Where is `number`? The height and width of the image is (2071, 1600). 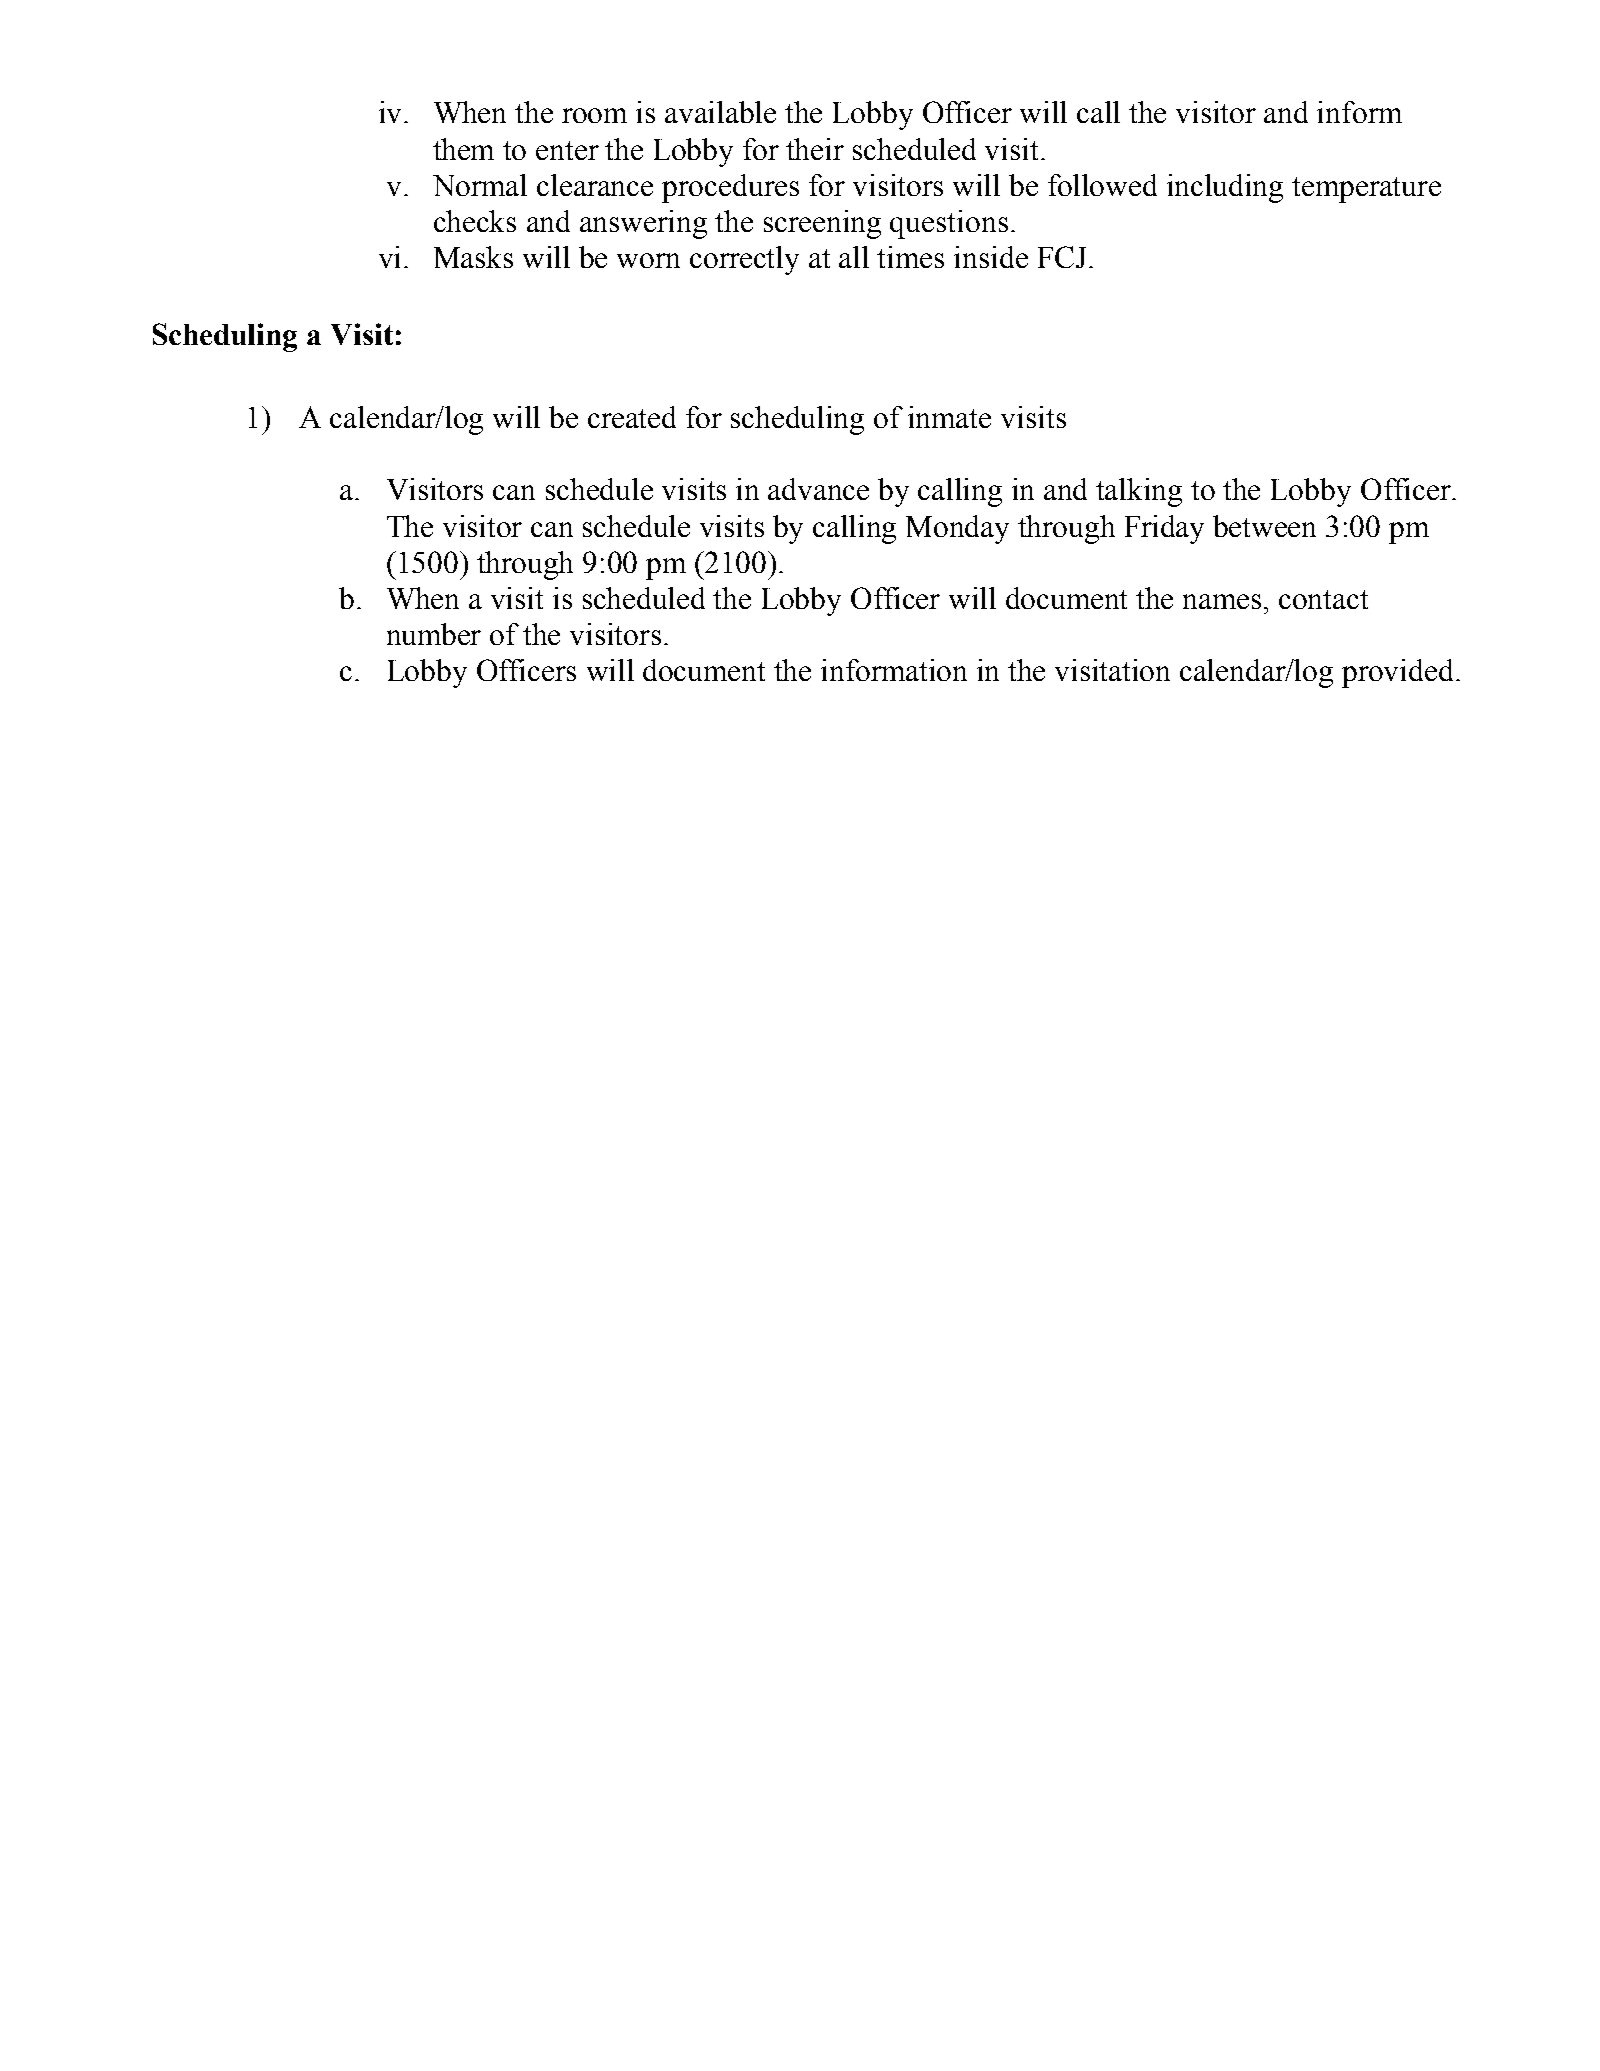 number is located at coordinates (434, 634).
